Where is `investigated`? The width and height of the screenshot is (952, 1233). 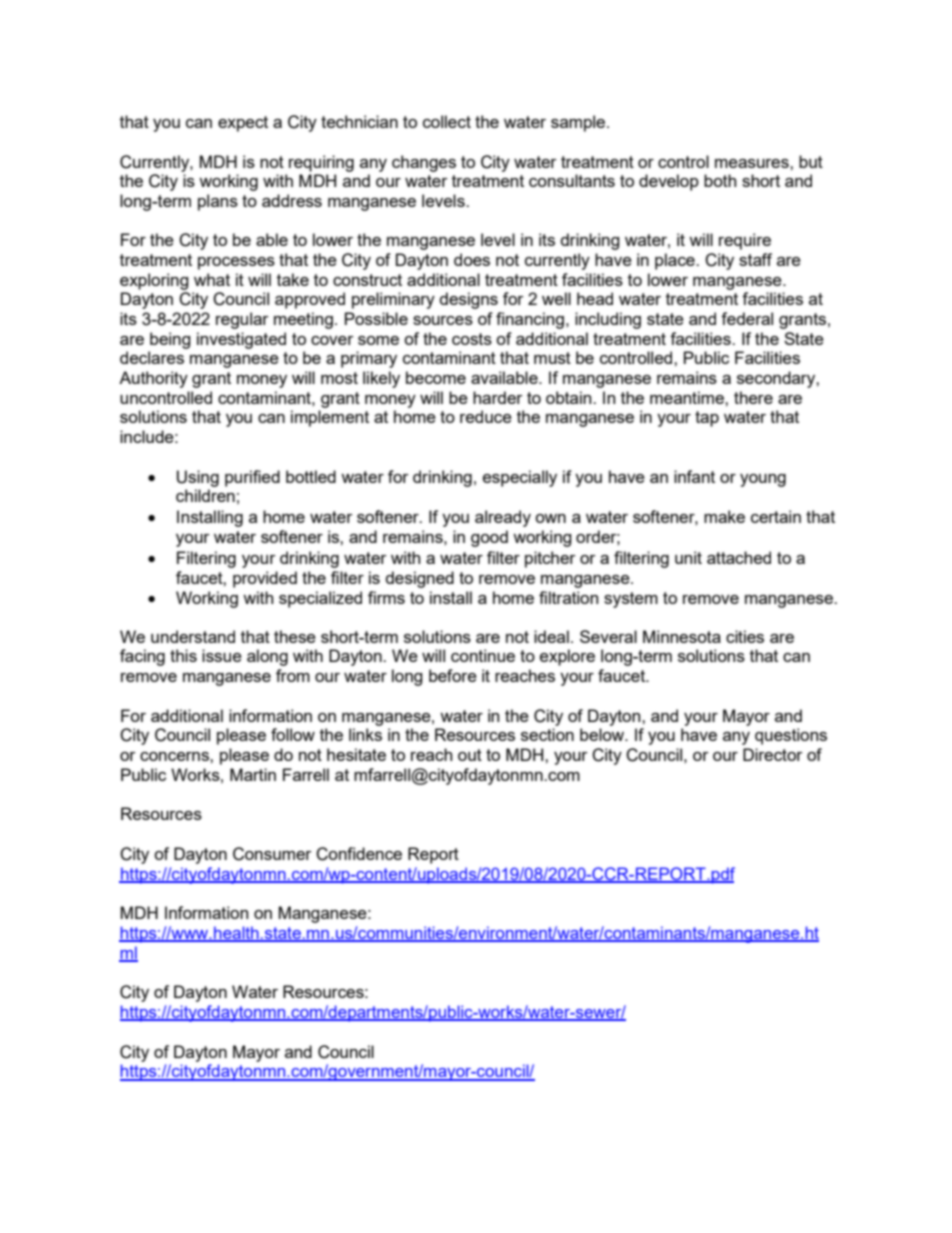 investigated is located at coordinates (241, 340).
